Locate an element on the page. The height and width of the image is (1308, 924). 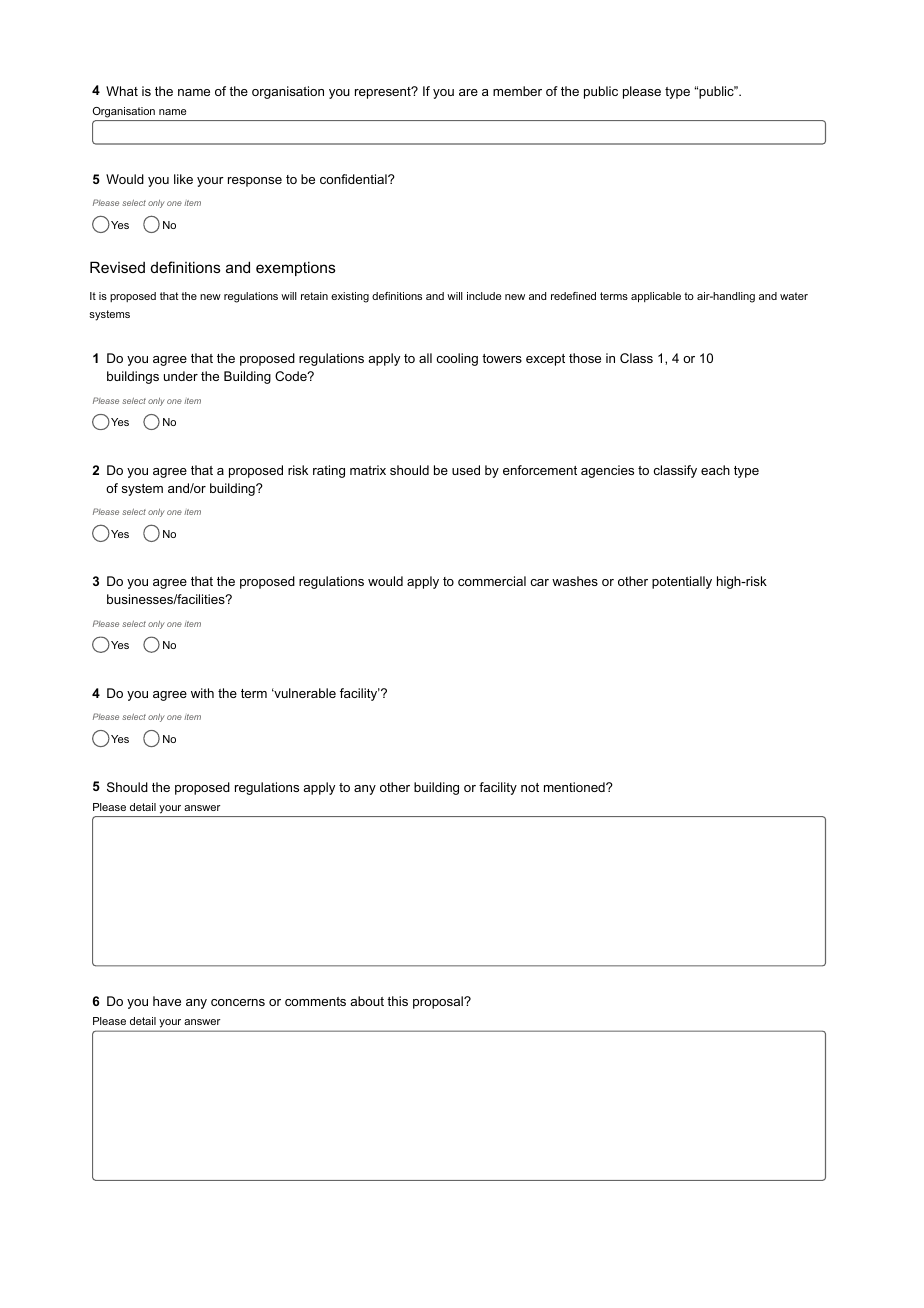
have is located at coordinates (167, 1001).
